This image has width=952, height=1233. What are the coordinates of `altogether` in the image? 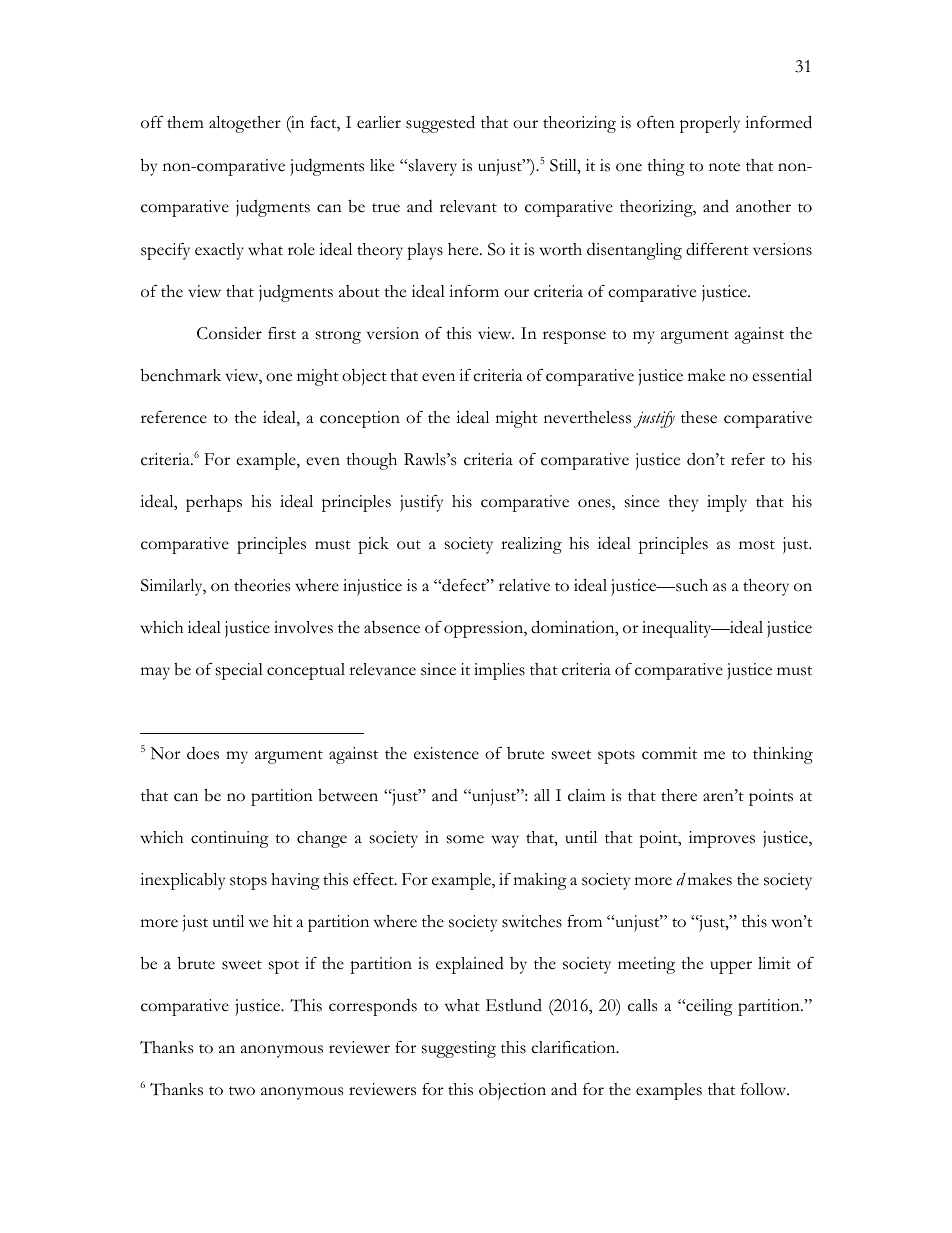 It's located at (245, 124).
